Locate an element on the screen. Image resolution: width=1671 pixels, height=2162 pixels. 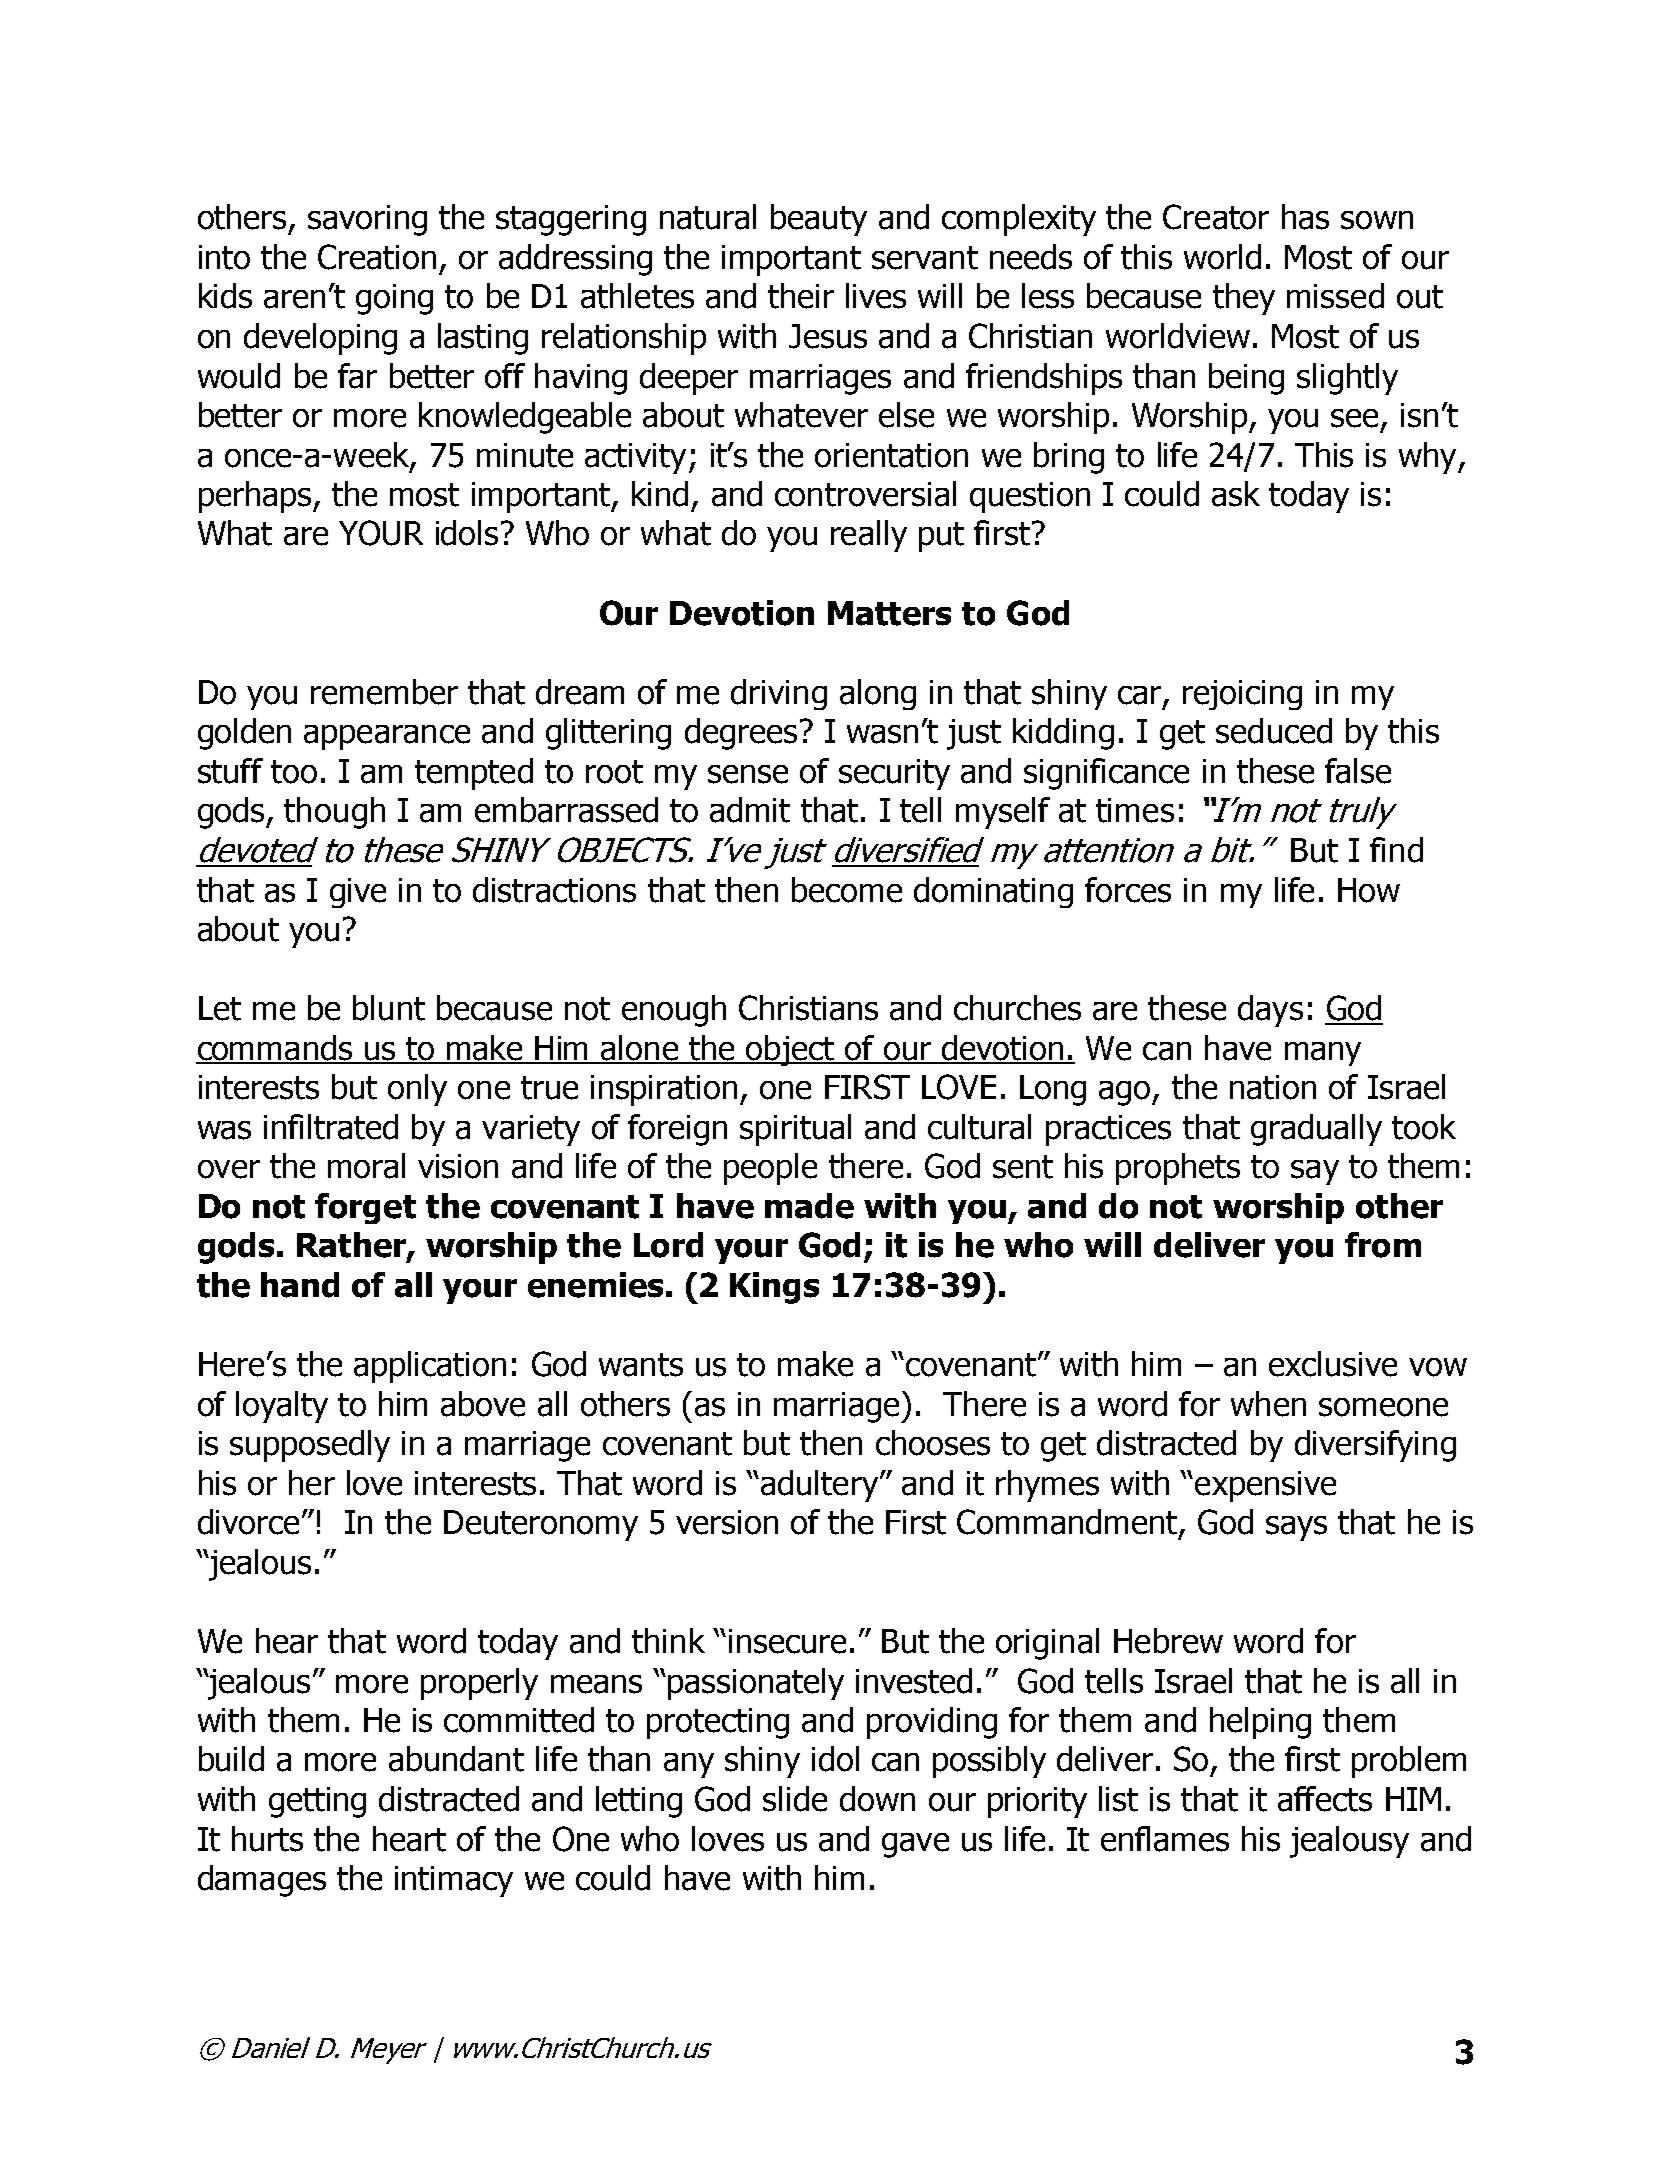
security is located at coordinates (894, 774).
